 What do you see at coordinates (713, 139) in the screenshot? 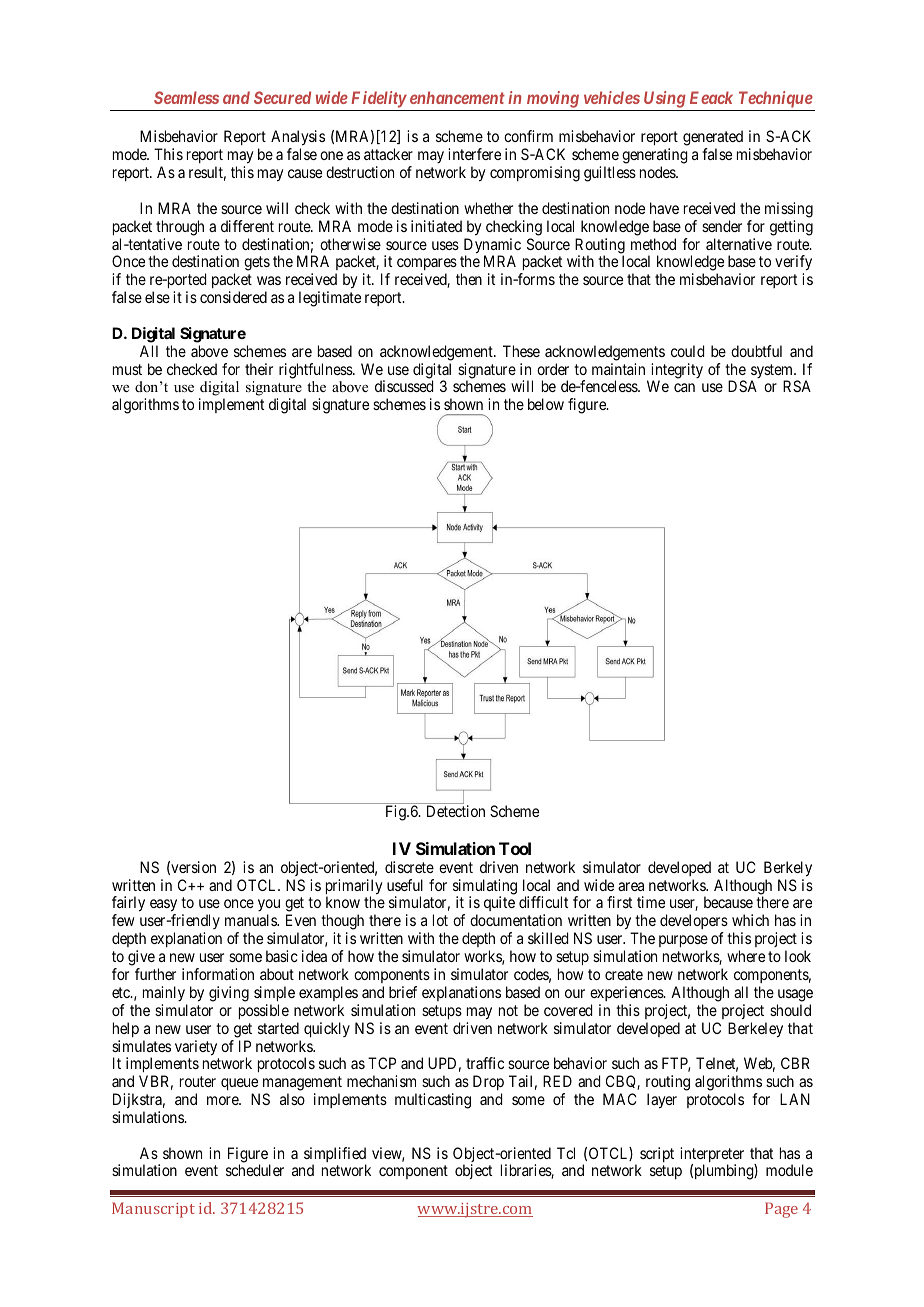
I see `generated` at bounding box center [713, 139].
